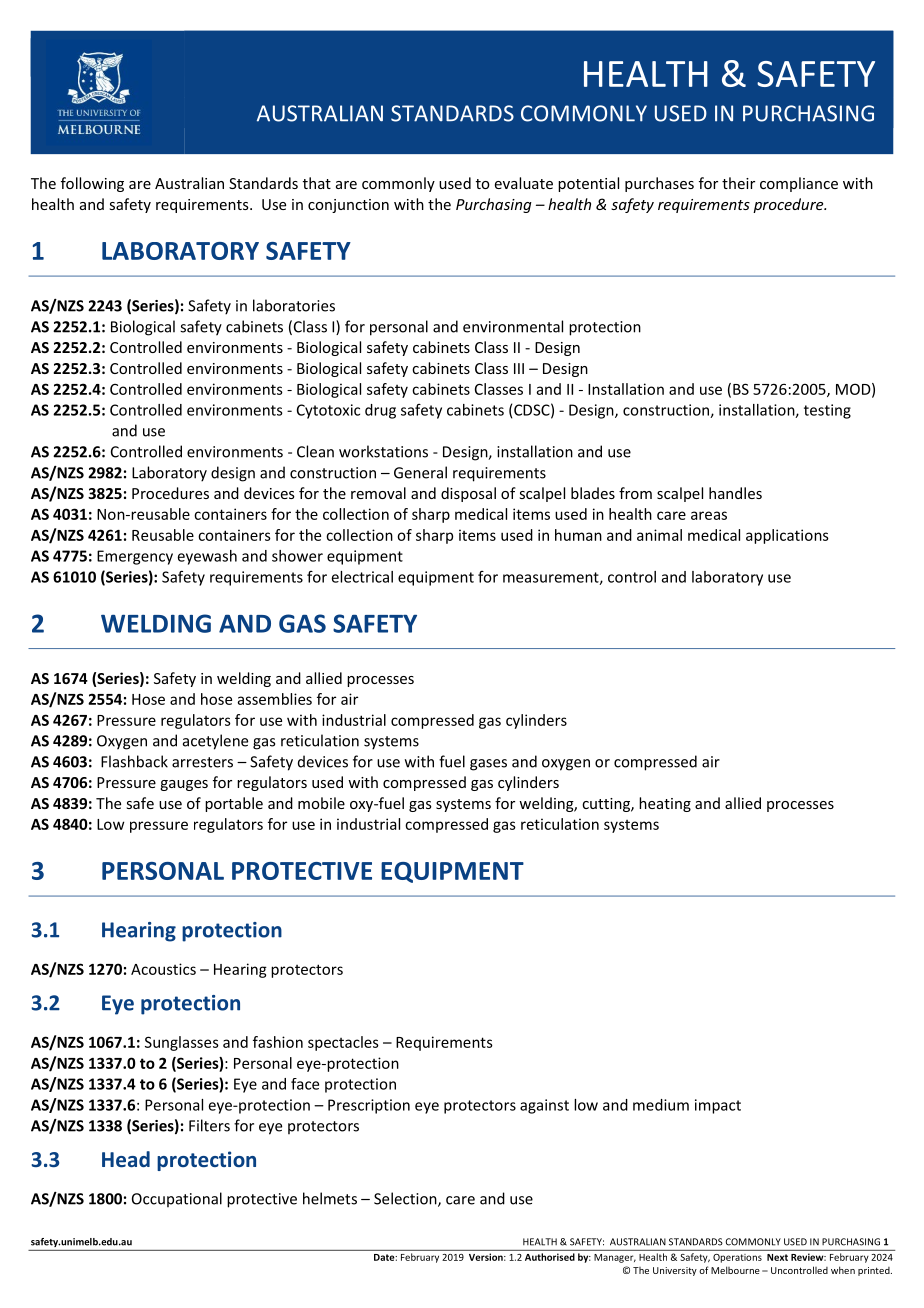 Image resolution: width=924 pixels, height=1308 pixels. What do you see at coordinates (177, 1199) in the screenshot?
I see `Occupational` at bounding box center [177, 1199].
